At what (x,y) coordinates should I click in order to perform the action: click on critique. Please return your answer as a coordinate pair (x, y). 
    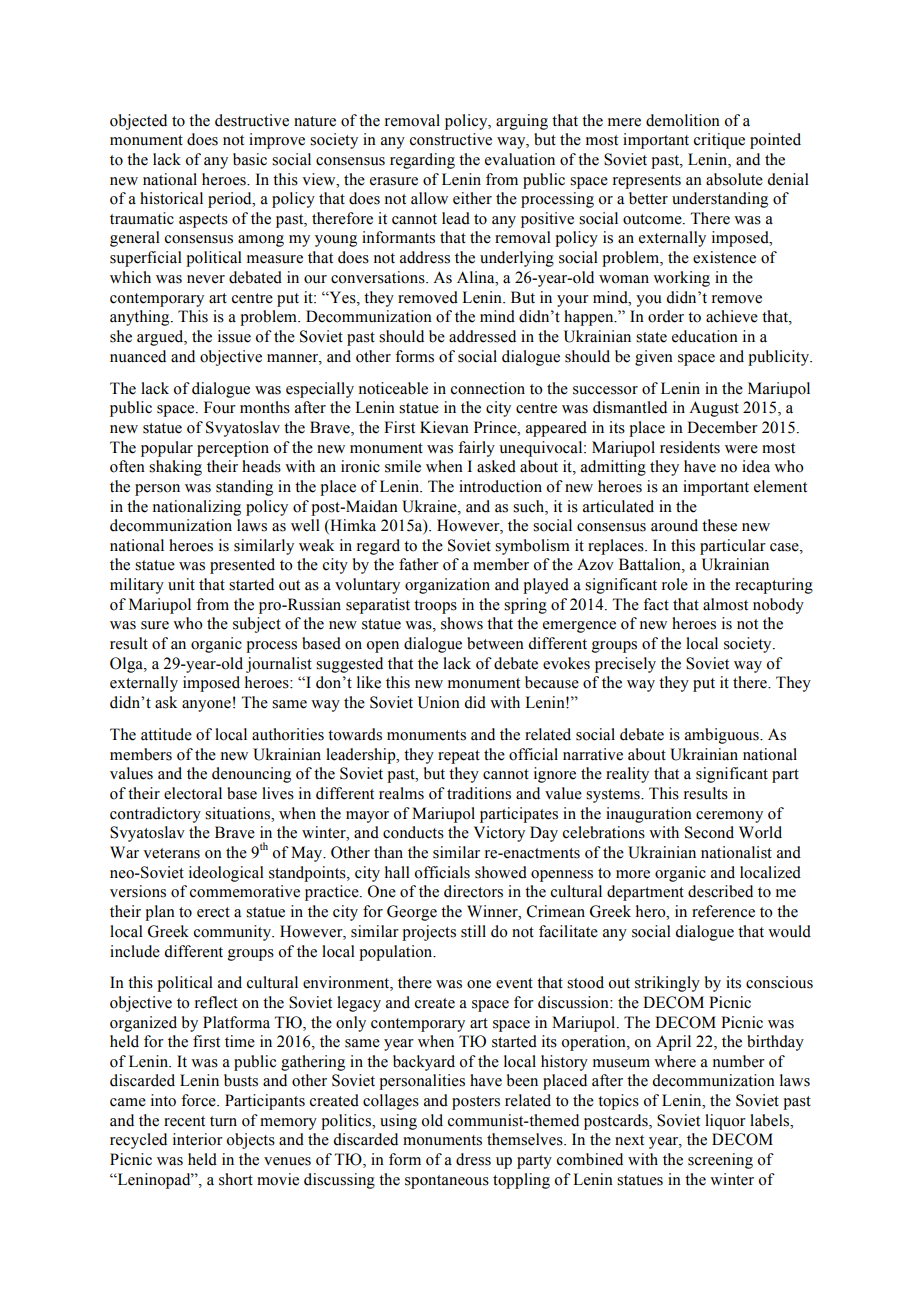
    Looking at the image, I should click on (719, 141).
